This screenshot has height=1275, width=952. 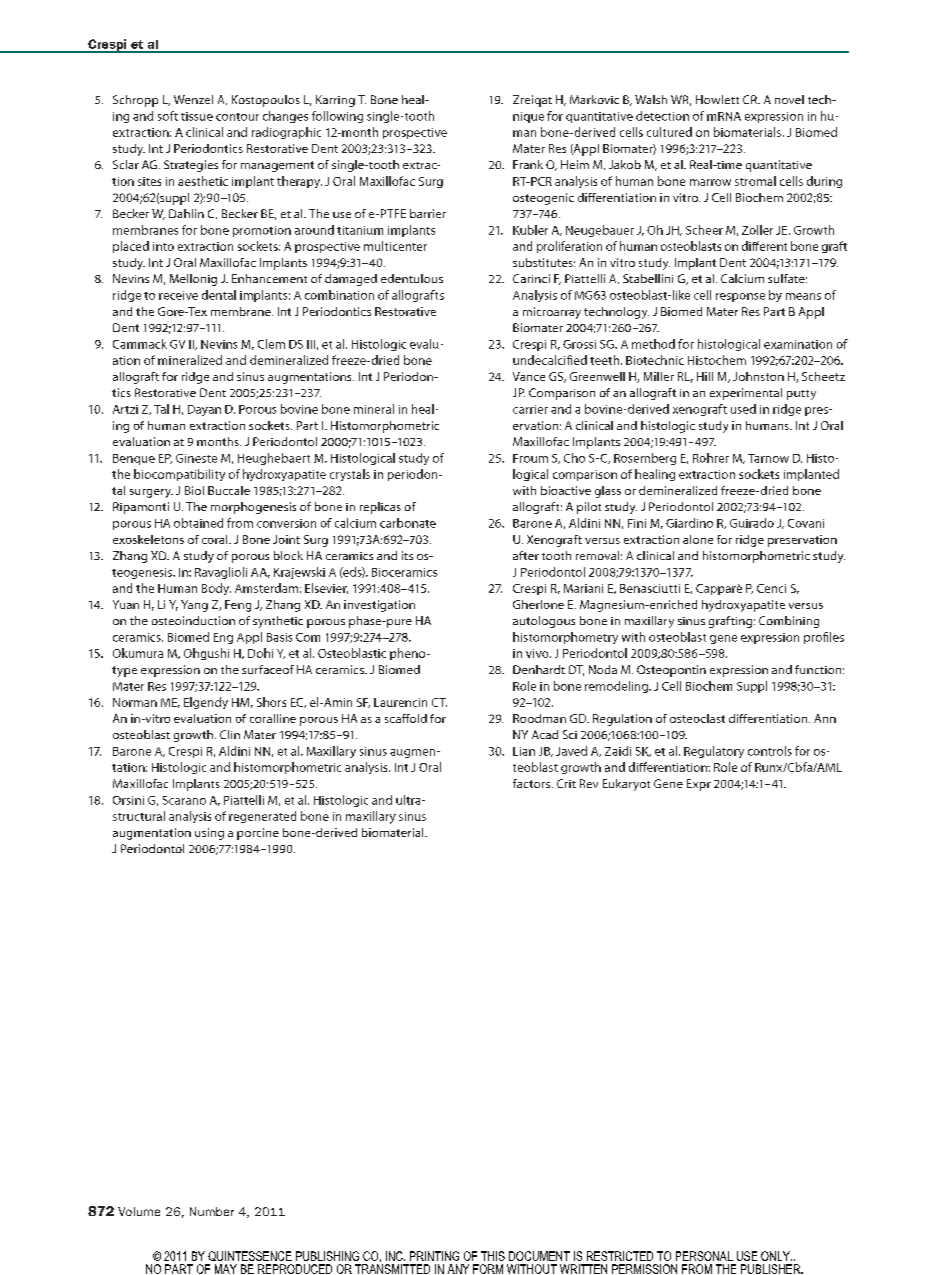 What do you see at coordinates (526, 555) in the screenshot?
I see `after` at bounding box center [526, 555].
